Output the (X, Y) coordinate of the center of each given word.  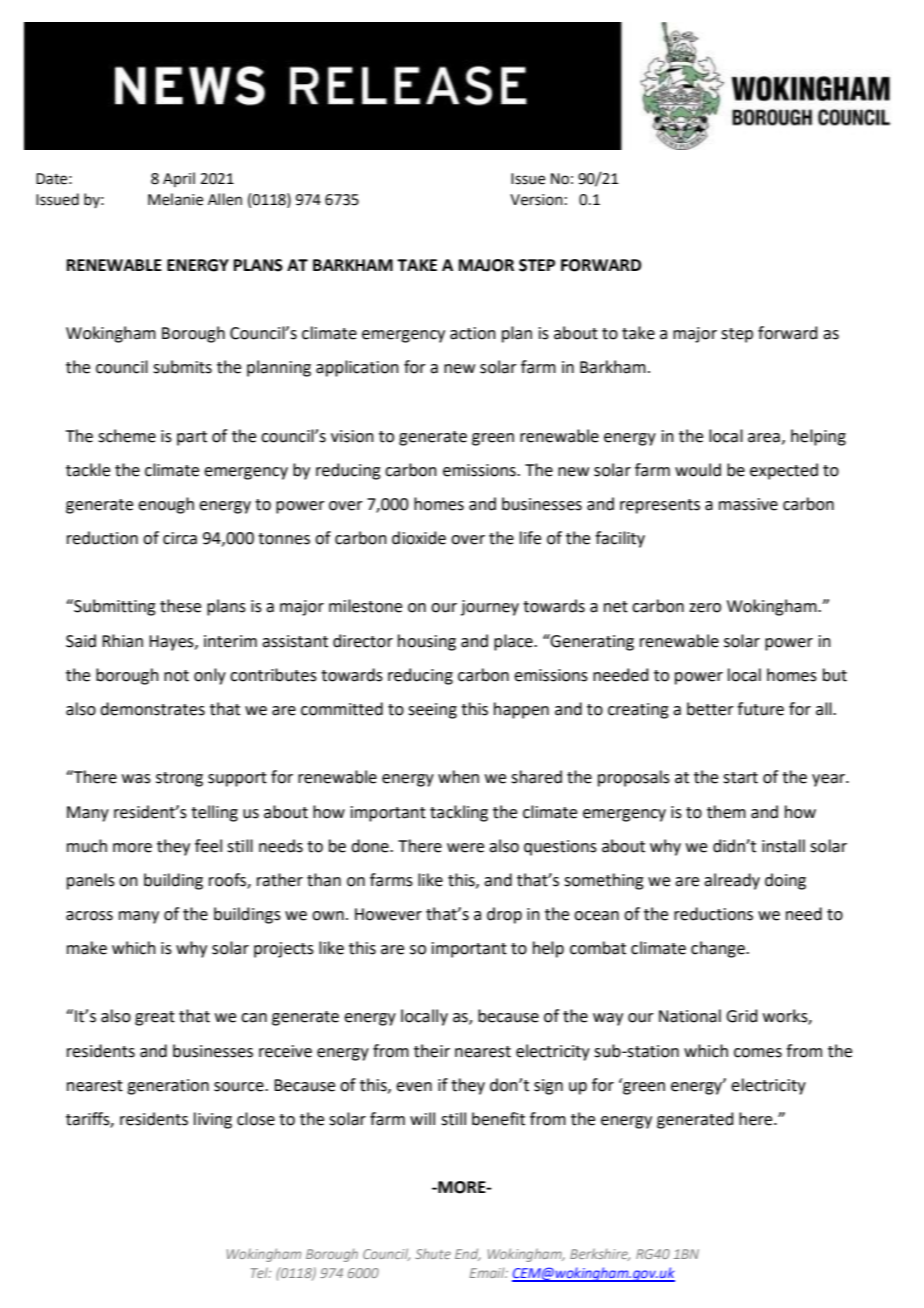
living (213, 1120)
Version (536, 200)
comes (758, 1053)
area (764, 438)
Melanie (175, 199)
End (468, 1254)
